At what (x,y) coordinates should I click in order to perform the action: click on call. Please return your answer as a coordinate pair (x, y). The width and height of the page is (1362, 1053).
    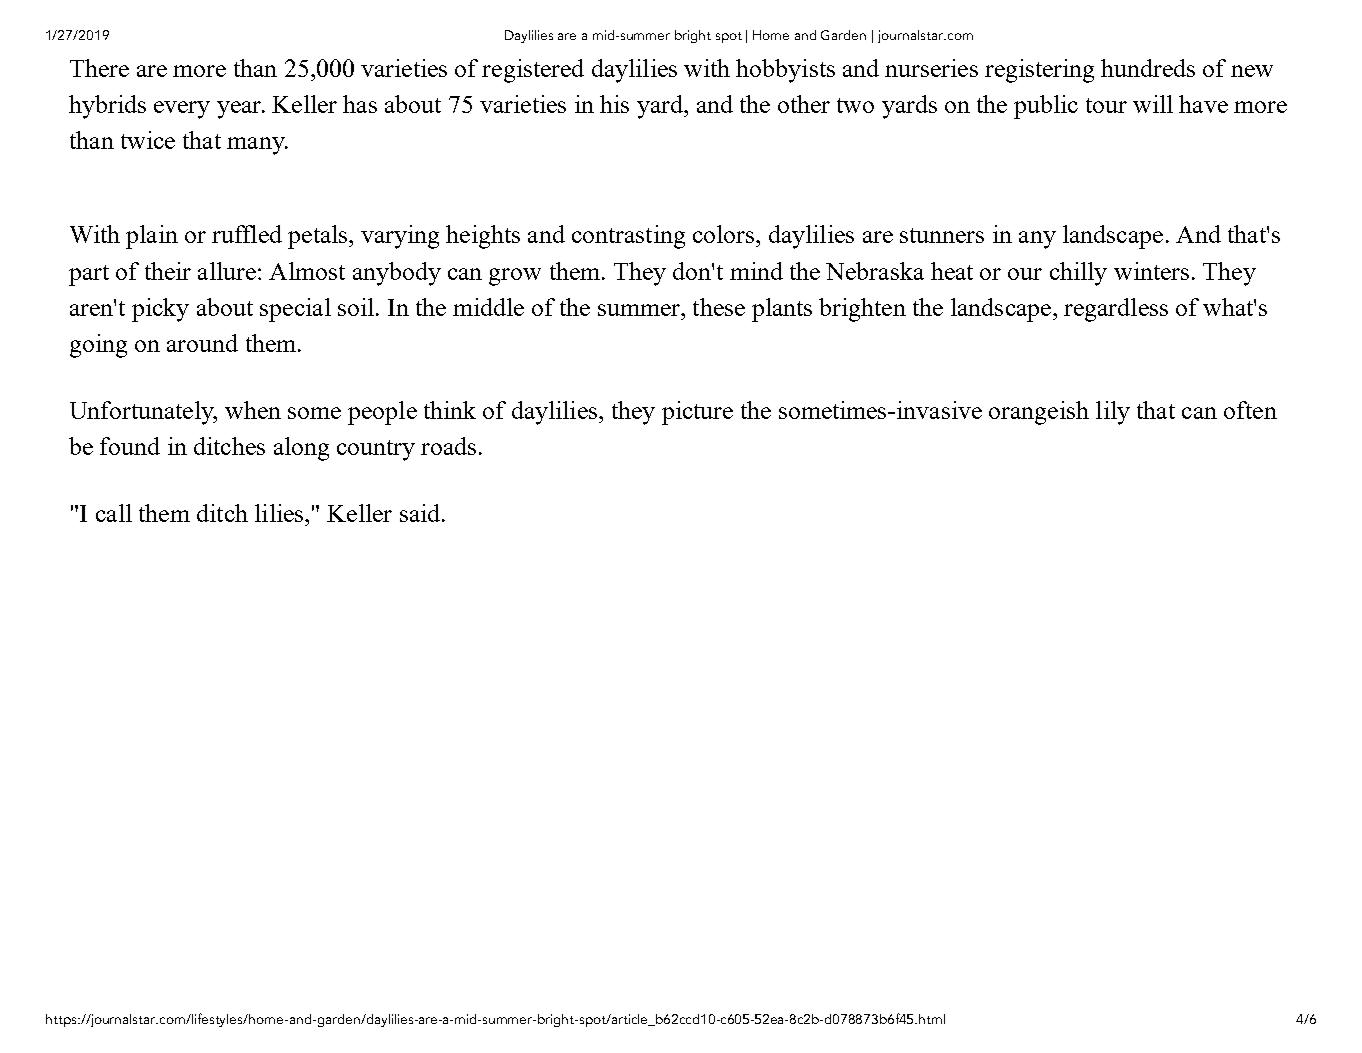
    Looking at the image, I should click on (114, 513).
